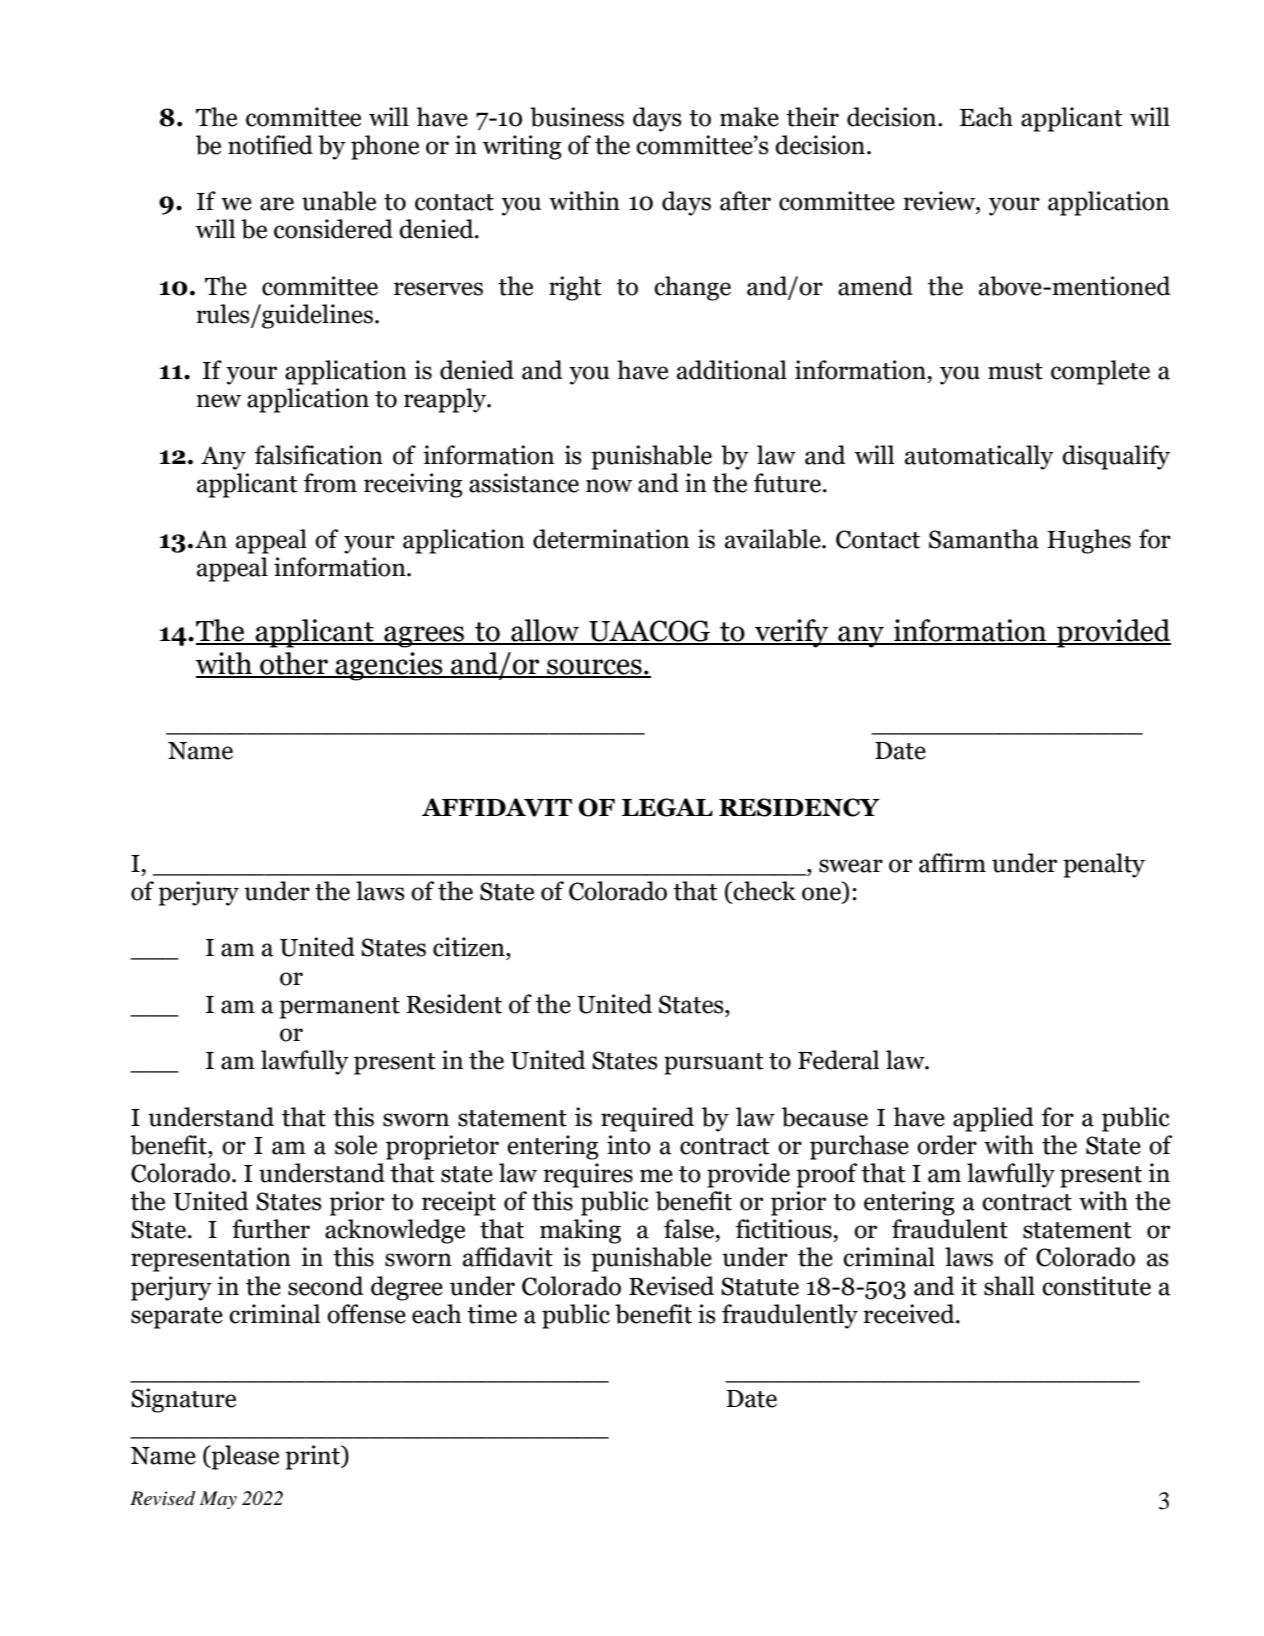  Describe the element at coordinates (389, 666) in the document. I see `agencies` at that location.
